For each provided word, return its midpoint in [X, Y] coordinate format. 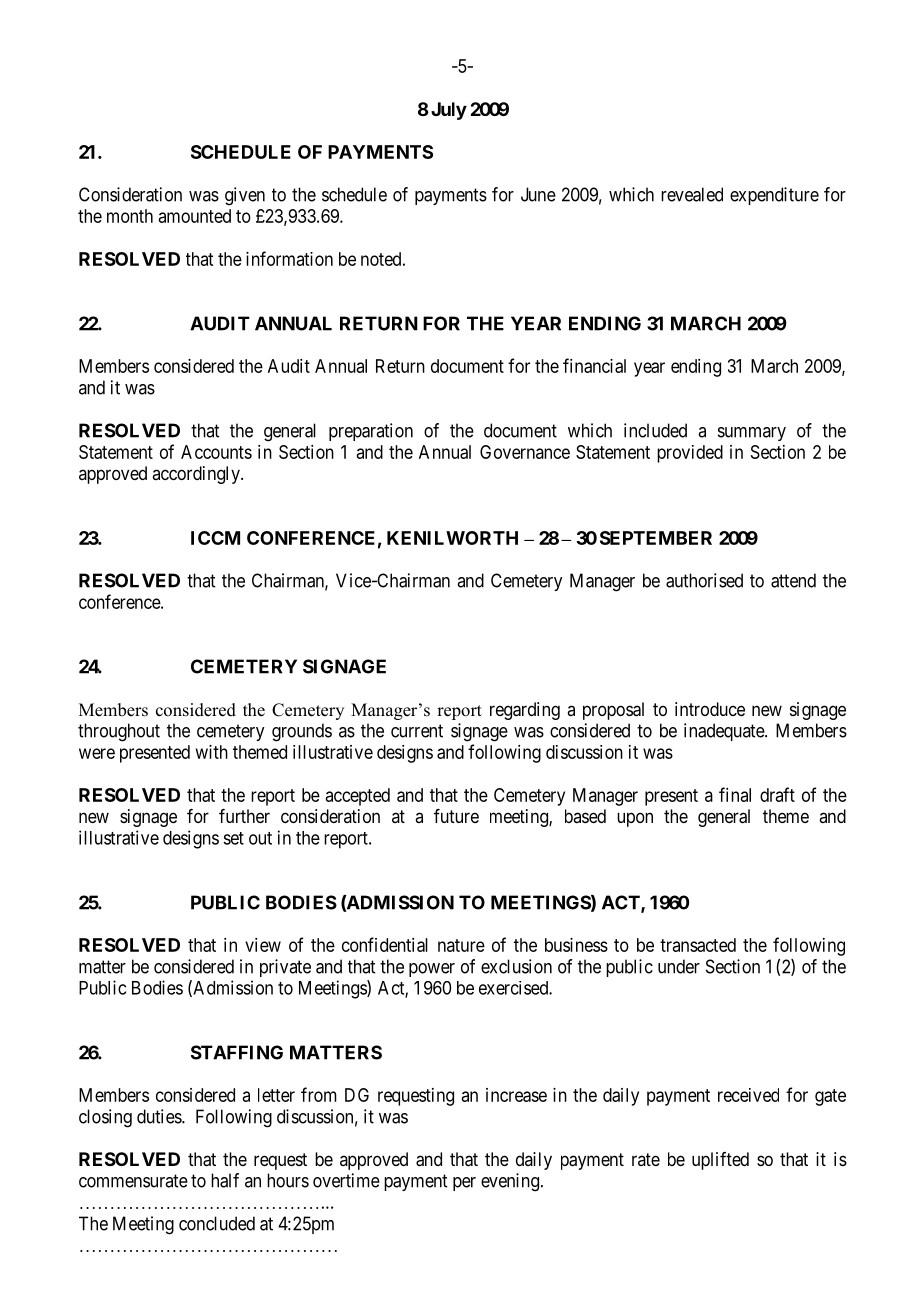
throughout [119, 732]
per [464, 1184]
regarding [525, 711]
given [245, 196]
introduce [710, 709]
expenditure [774, 196]
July [447, 111]
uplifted [720, 1161]
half [225, 1180]
